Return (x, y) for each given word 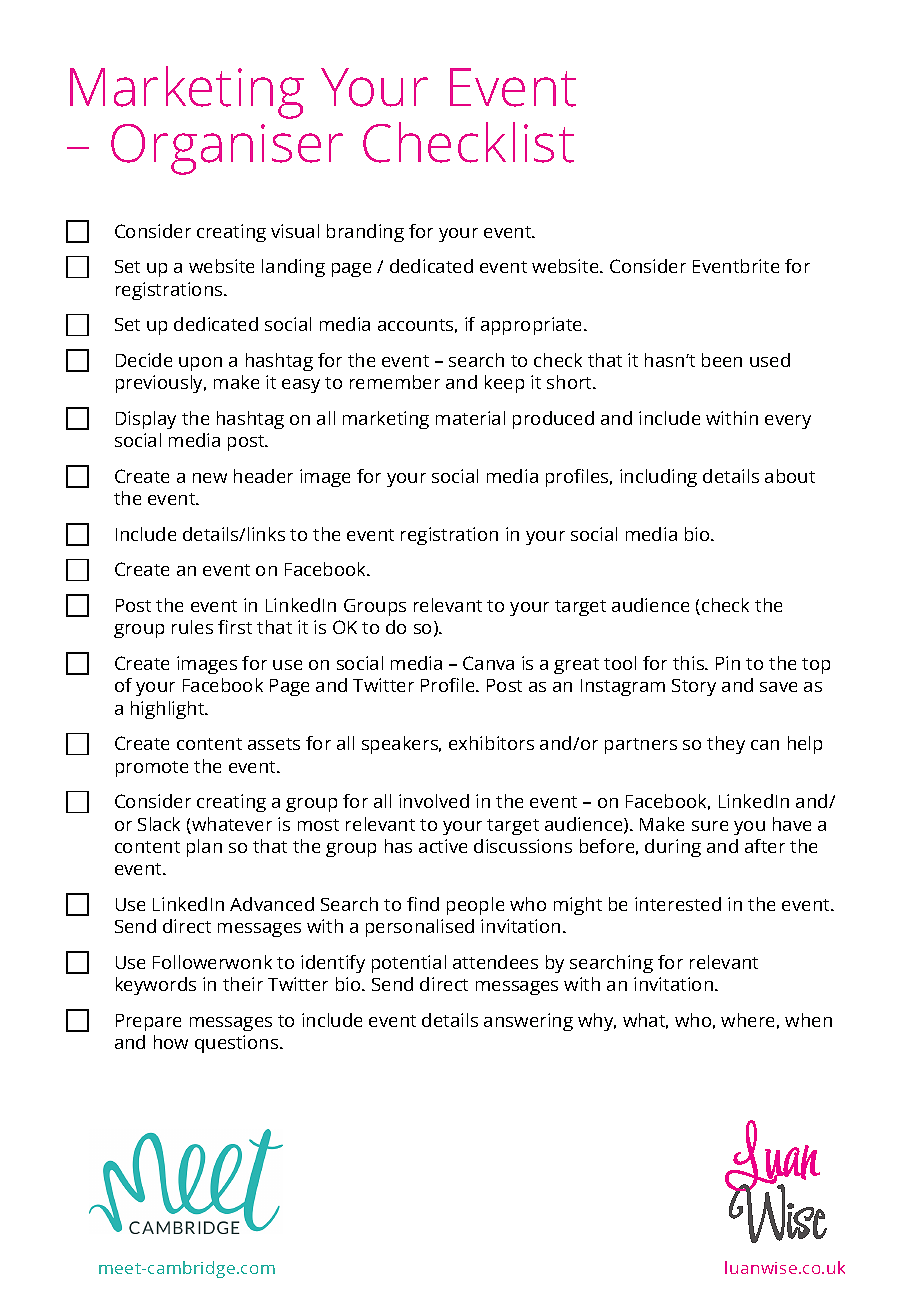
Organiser (227, 149)
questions (238, 1044)
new (210, 478)
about (790, 476)
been (722, 360)
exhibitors (491, 743)
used (770, 360)
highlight (169, 710)
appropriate (533, 326)
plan (204, 848)
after (765, 846)
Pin (728, 663)
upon (200, 364)
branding (365, 233)
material (470, 418)
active (443, 846)
